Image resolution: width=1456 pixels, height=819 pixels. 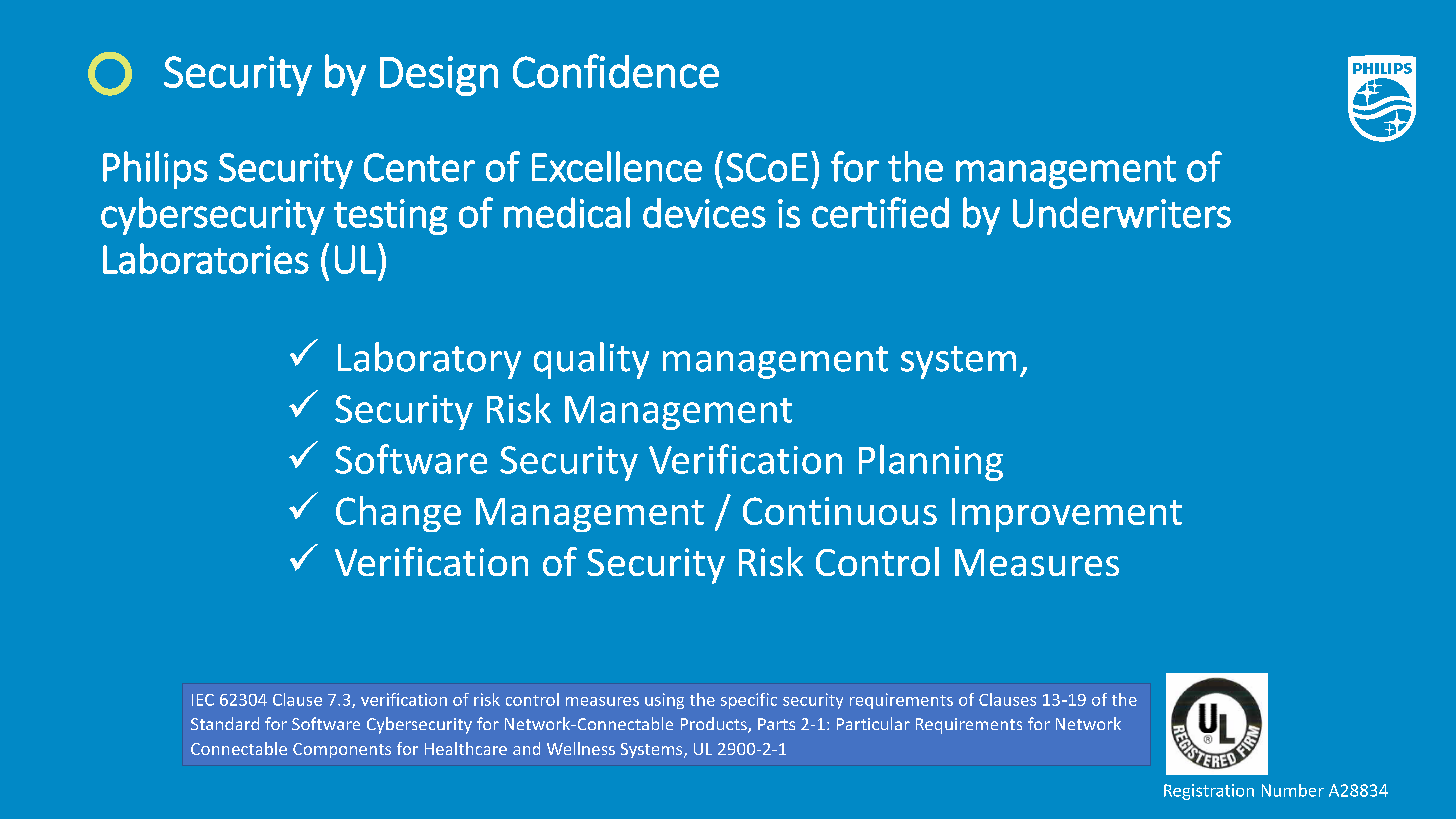 I want to click on Underwriters, so click(x=1122, y=212).
